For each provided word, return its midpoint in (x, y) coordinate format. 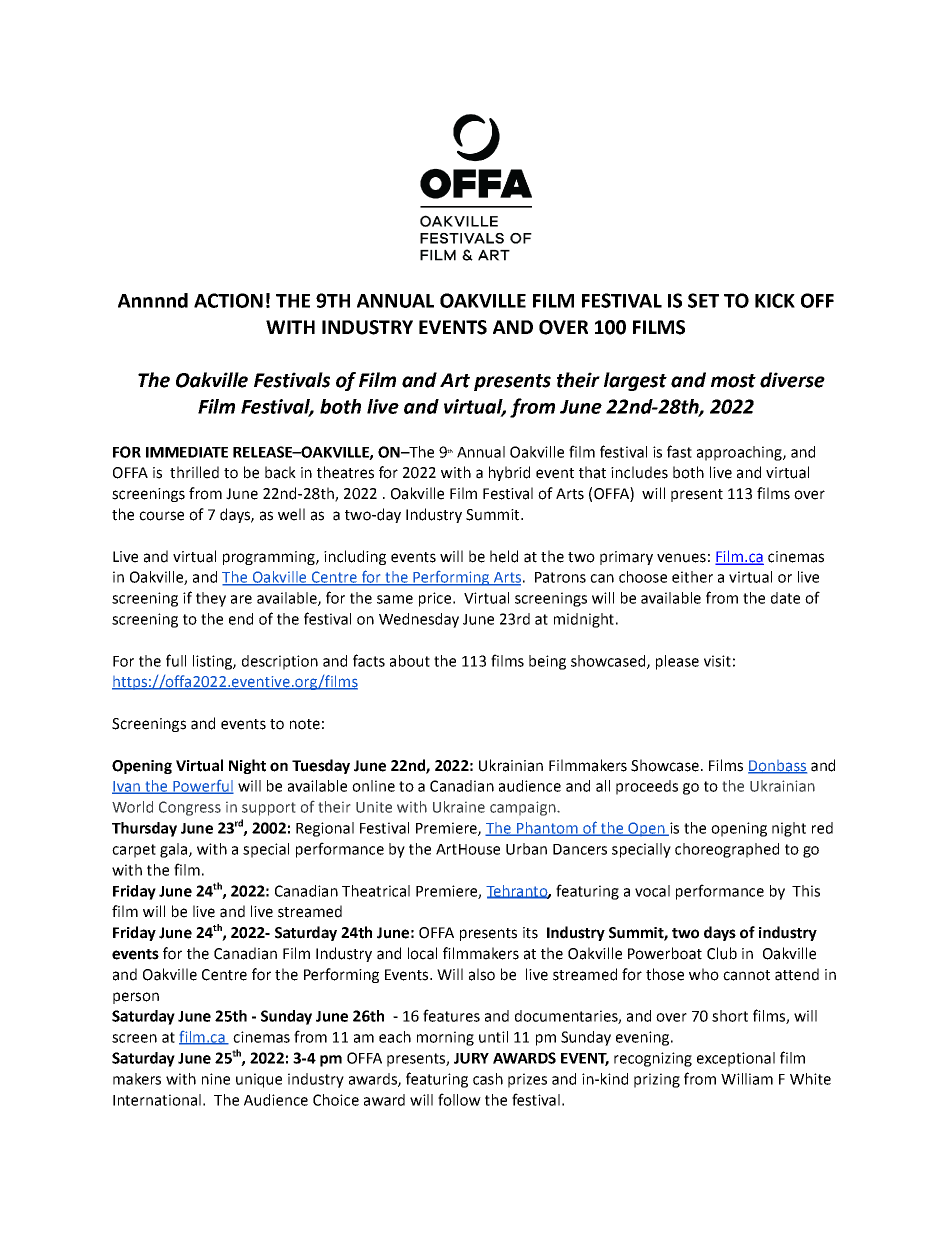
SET (703, 300)
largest (635, 381)
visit (717, 661)
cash (488, 1079)
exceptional (736, 1059)
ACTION (228, 300)
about (410, 661)
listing (213, 662)
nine (216, 1079)
